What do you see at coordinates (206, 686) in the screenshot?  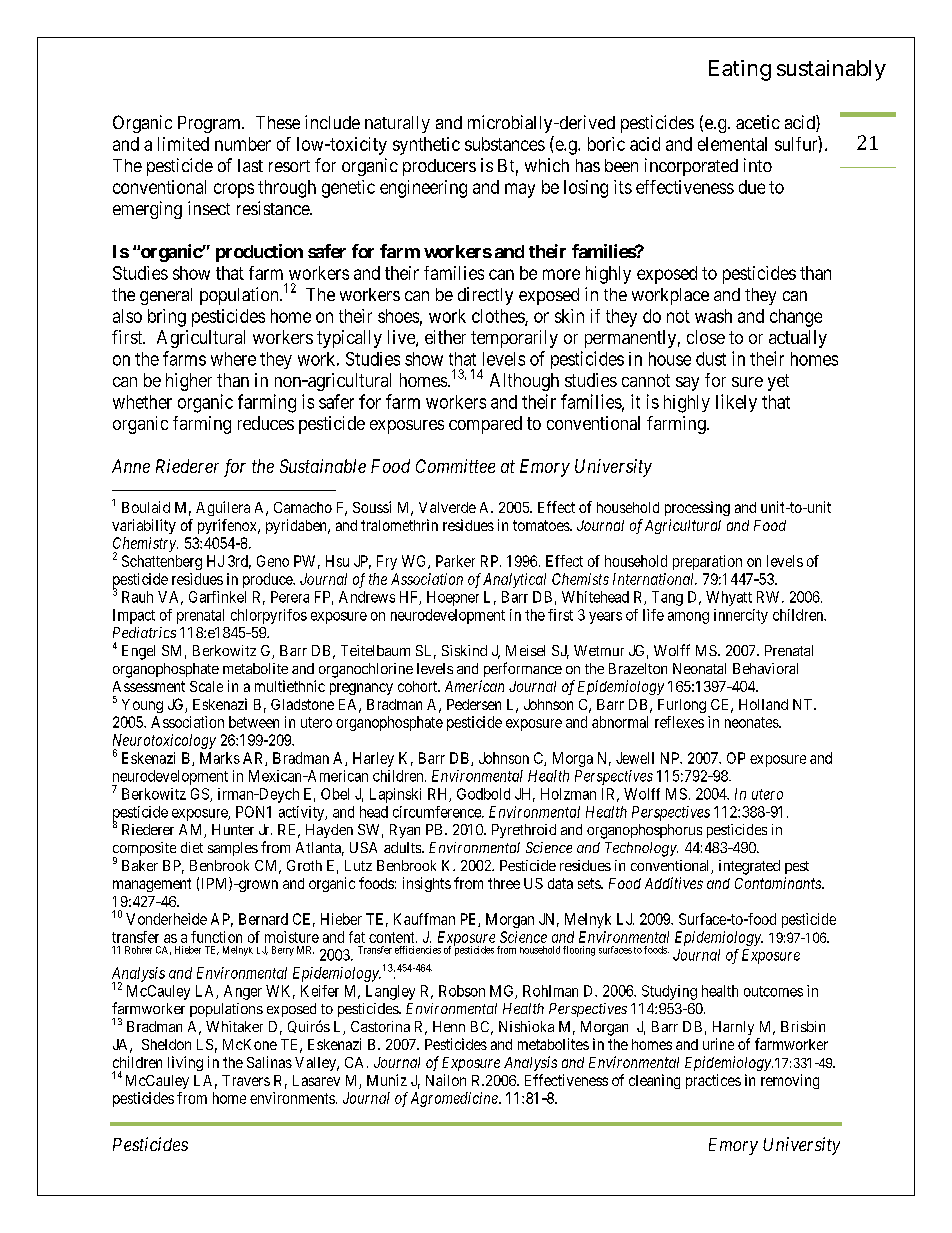 I see `Scale` at bounding box center [206, 686].
